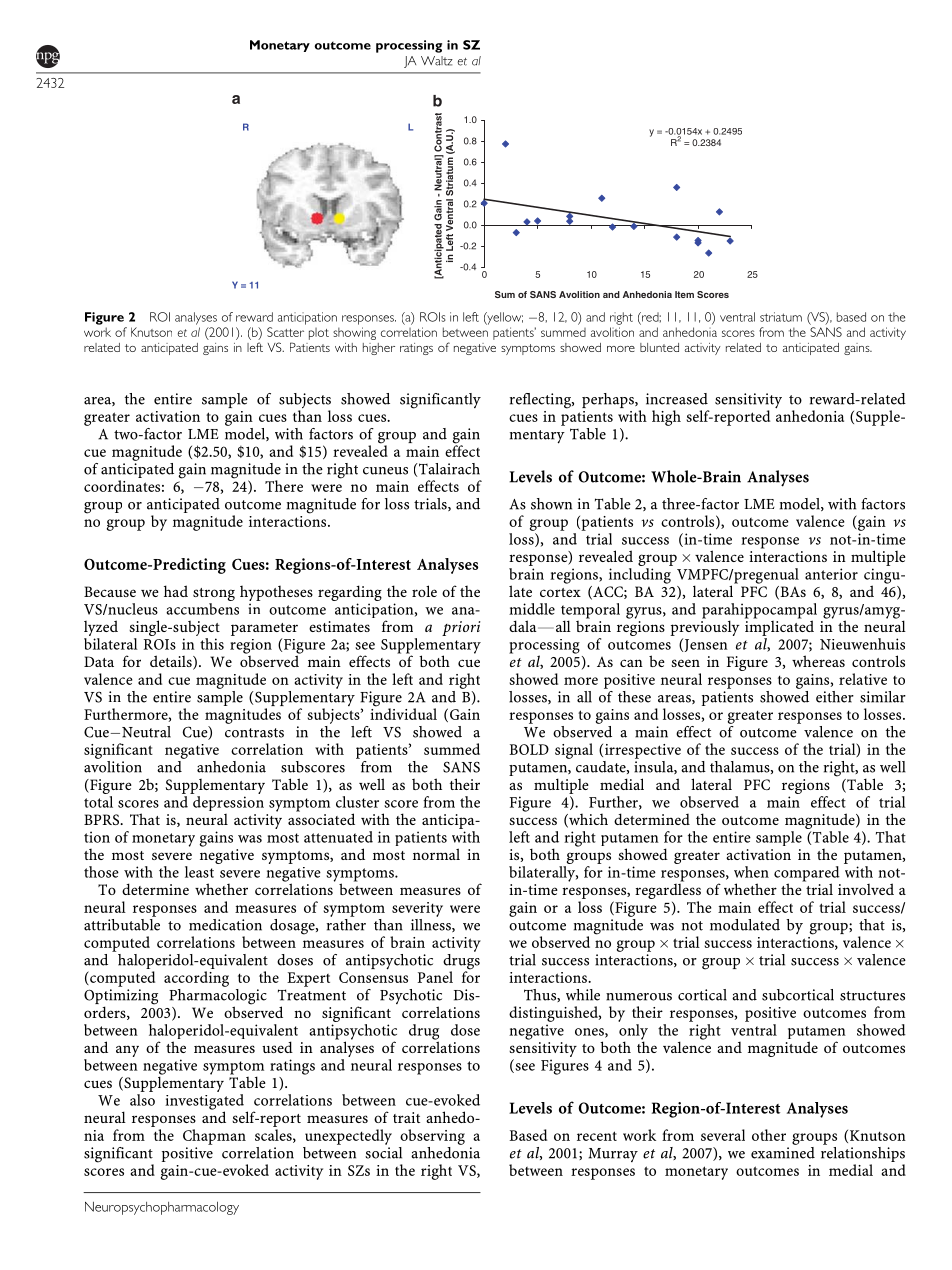 The image size is (952, 1270). I want to click on observing, so click(432, 1137).
